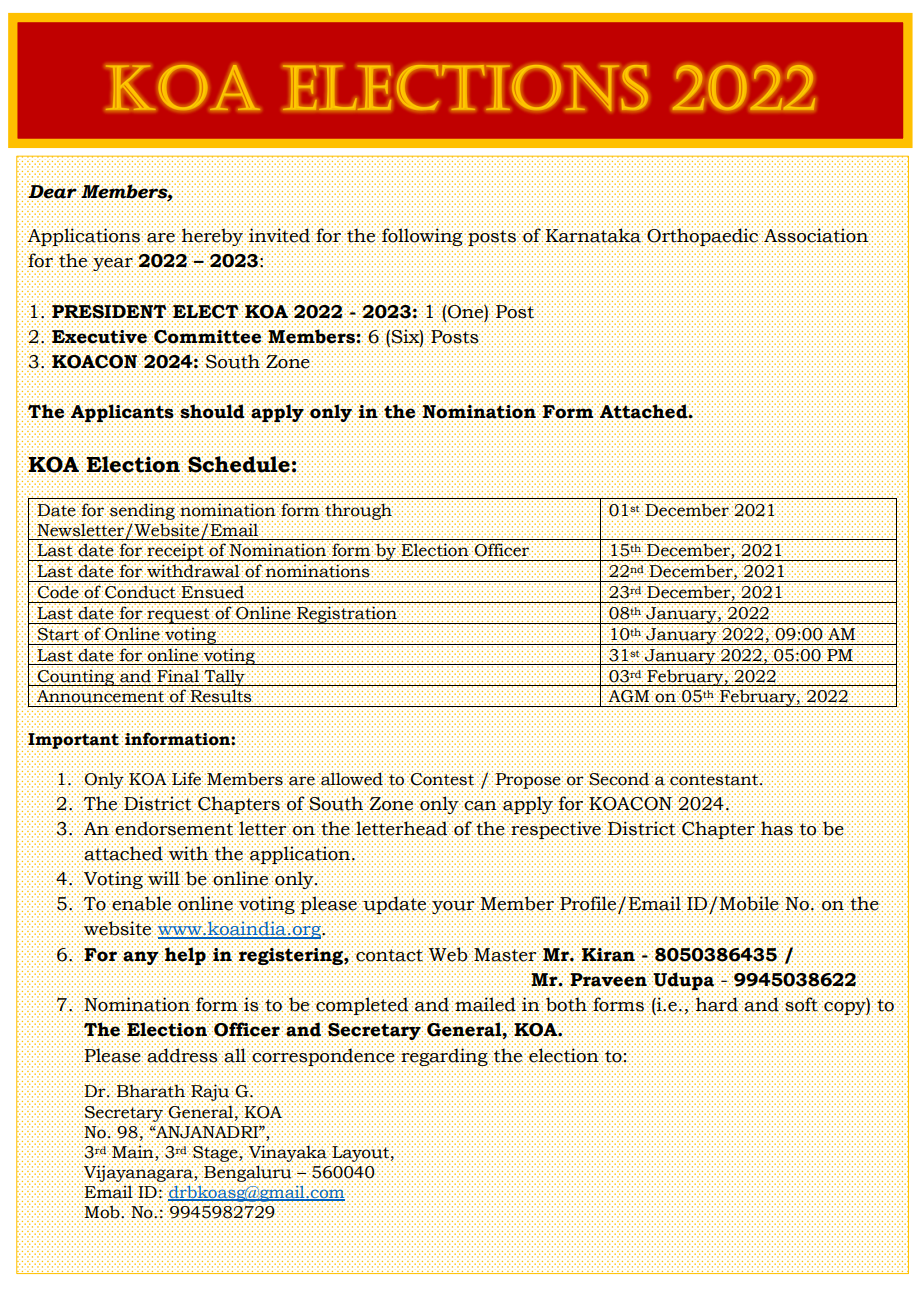  I want to click on Orthopaedic, so click(702, 237).
